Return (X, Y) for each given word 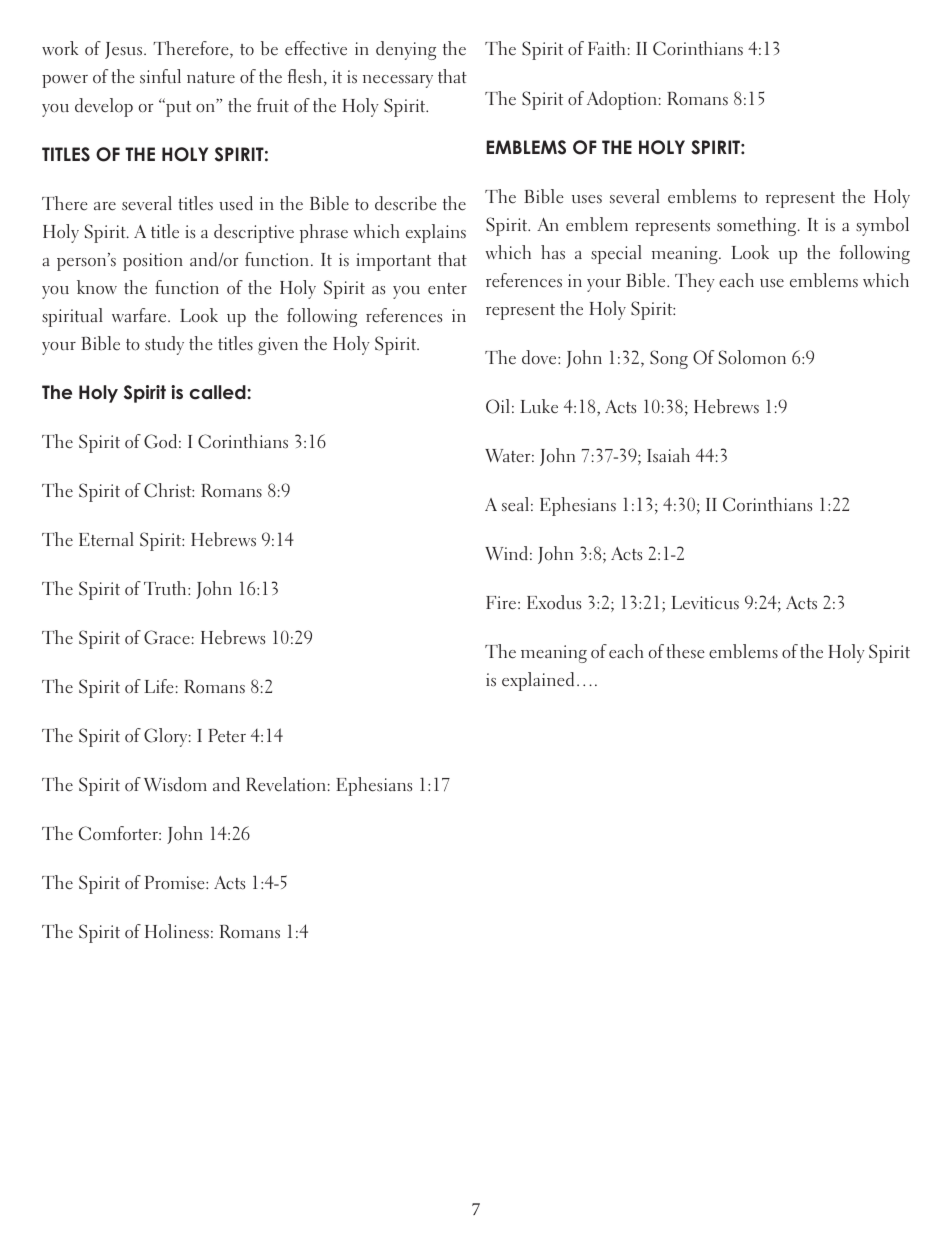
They (695, 282)
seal (515, 504)
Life (159, 686)
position (153, 262)
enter (447, 289)
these (685, 651)
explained (538, 681)
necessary (398, 81)
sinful (160, 76)
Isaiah (668, 455)
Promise (176, 883)
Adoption (622, 100)
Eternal (106, 539)
